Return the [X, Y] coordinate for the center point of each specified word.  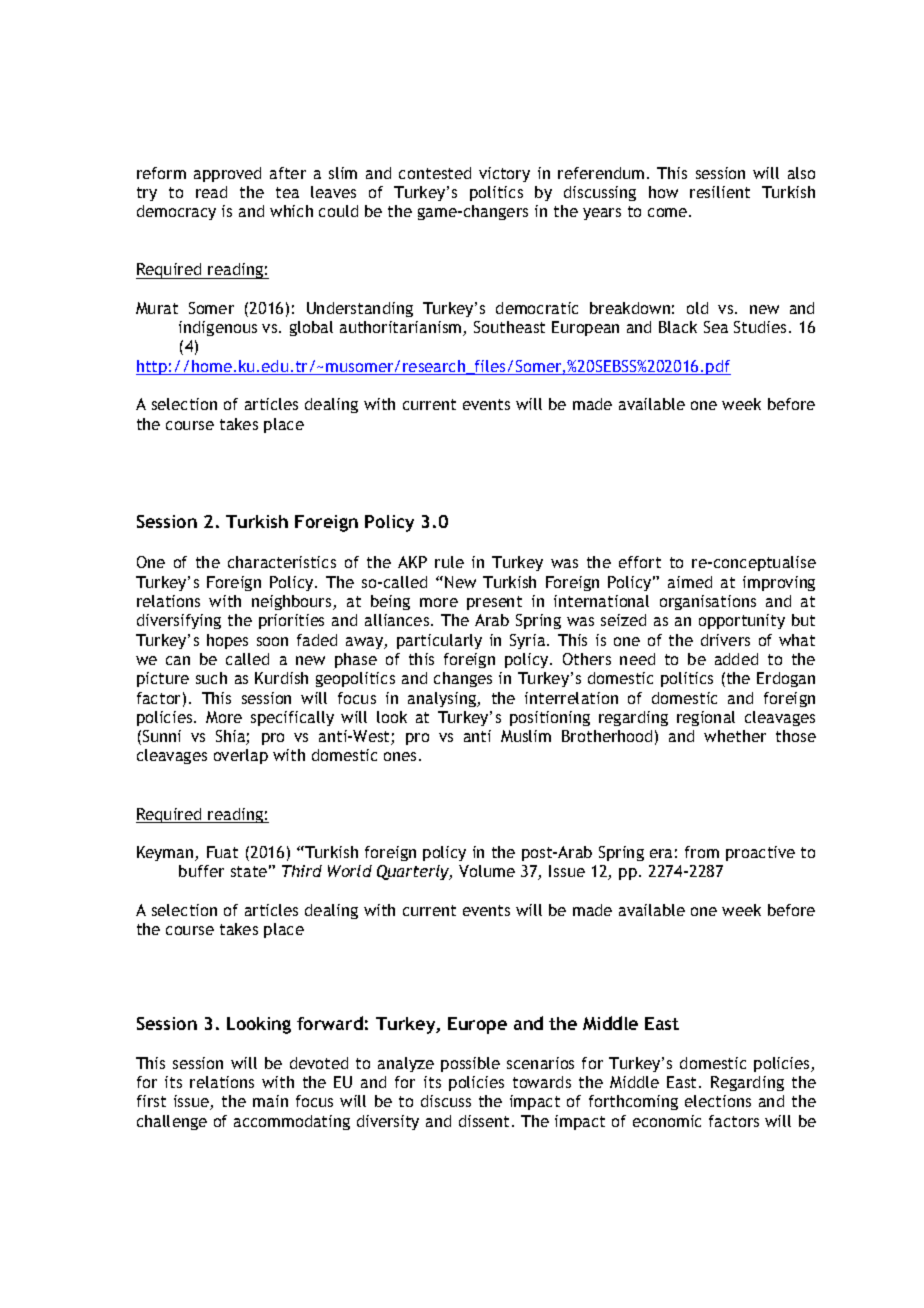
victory [504, 174]
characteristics [282, 562]
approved [227, 174]
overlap [241, 756]
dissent [484, 1121]
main [270, 1101]
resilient [720, 192]
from [702, 852]
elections [718, 1101]
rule [449, 562]
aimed [690, 582]
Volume [487, 871]
